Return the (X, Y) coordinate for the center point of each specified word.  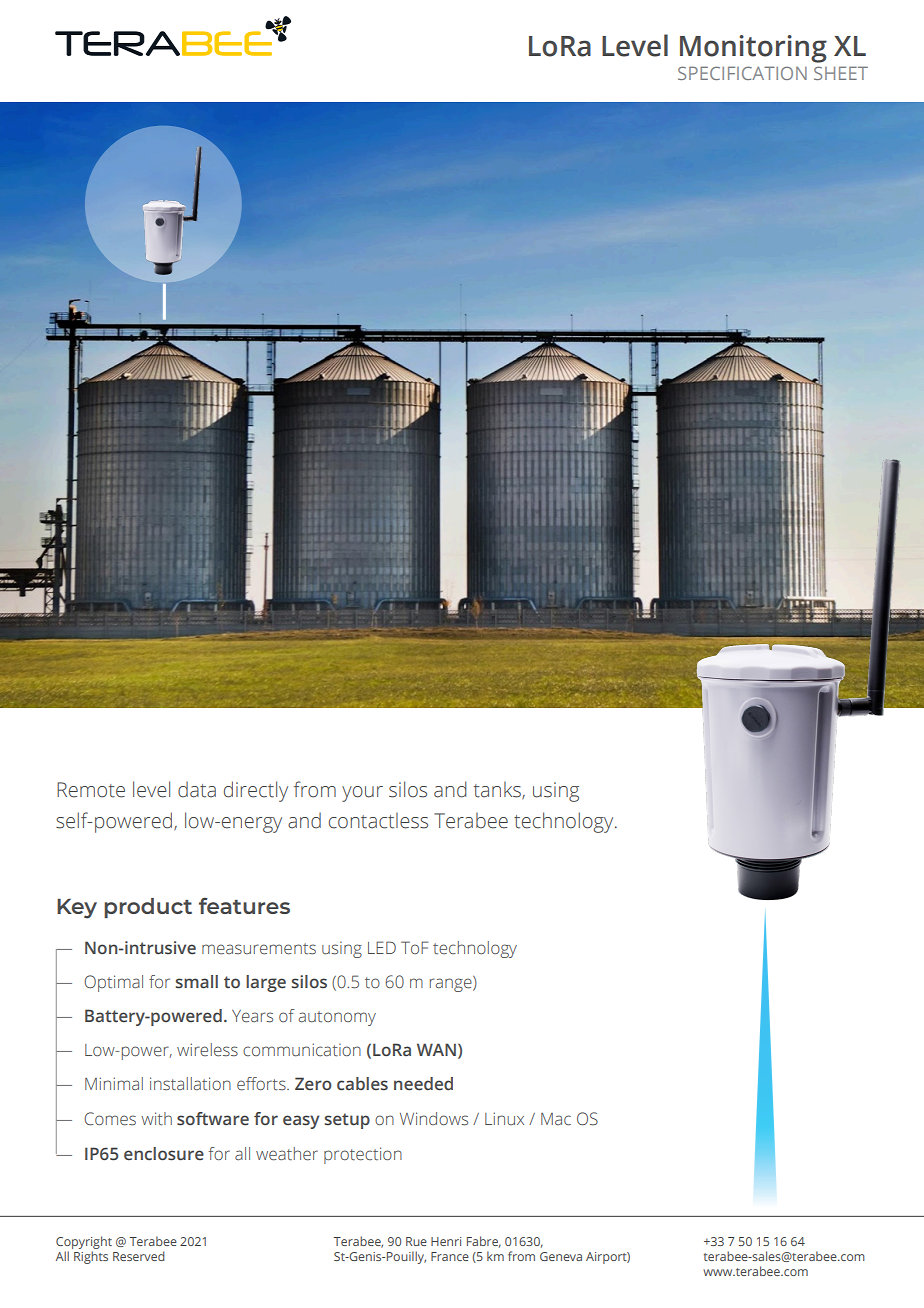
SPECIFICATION (742, 73)
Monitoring (753, 49)
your (362, 794)
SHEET (841, 73)
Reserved (139, 1256)
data (197, 789)
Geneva (561, 1256)
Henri (446, 1241)
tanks (498, 790)
